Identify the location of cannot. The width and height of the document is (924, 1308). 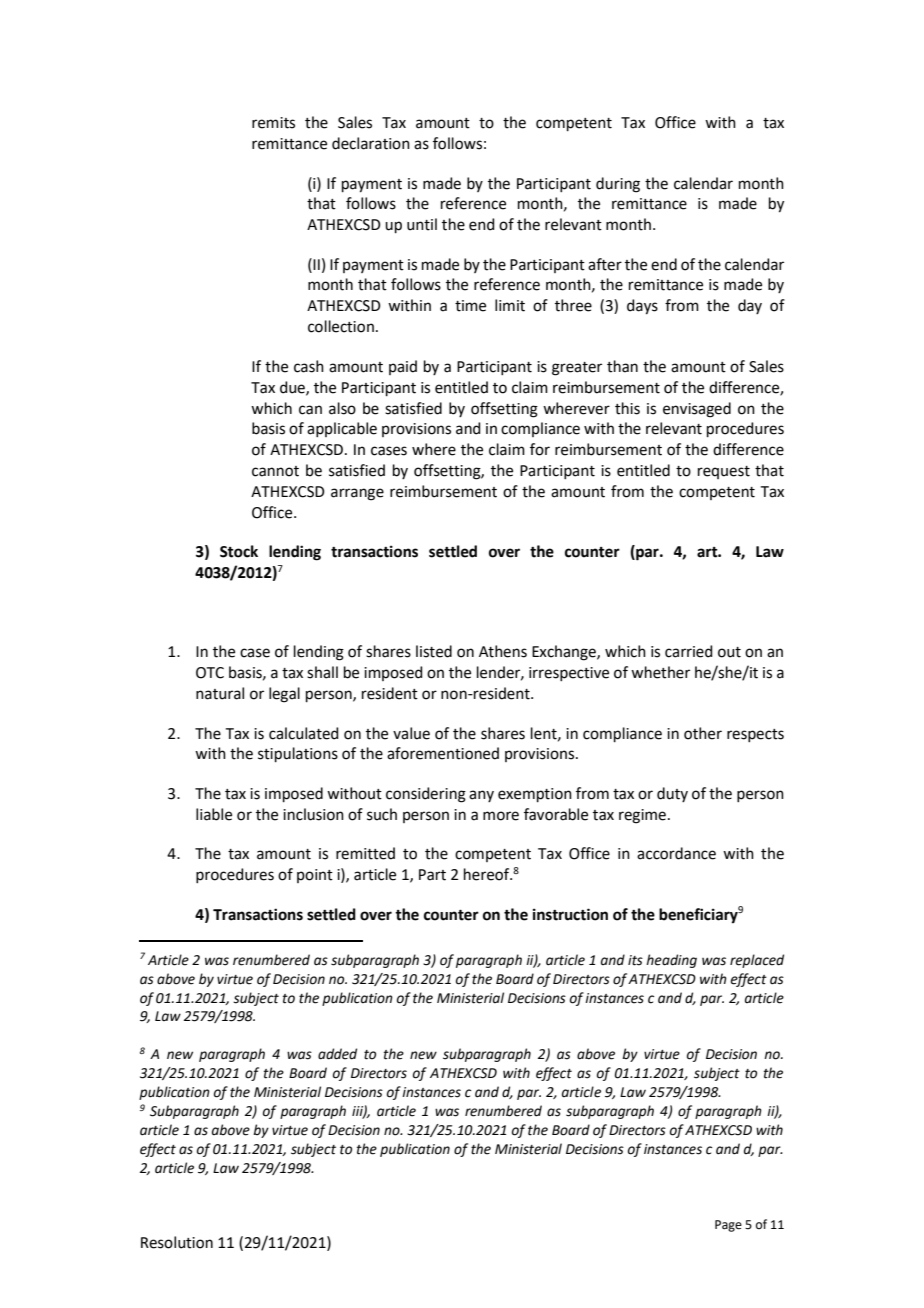
(275, 471).
